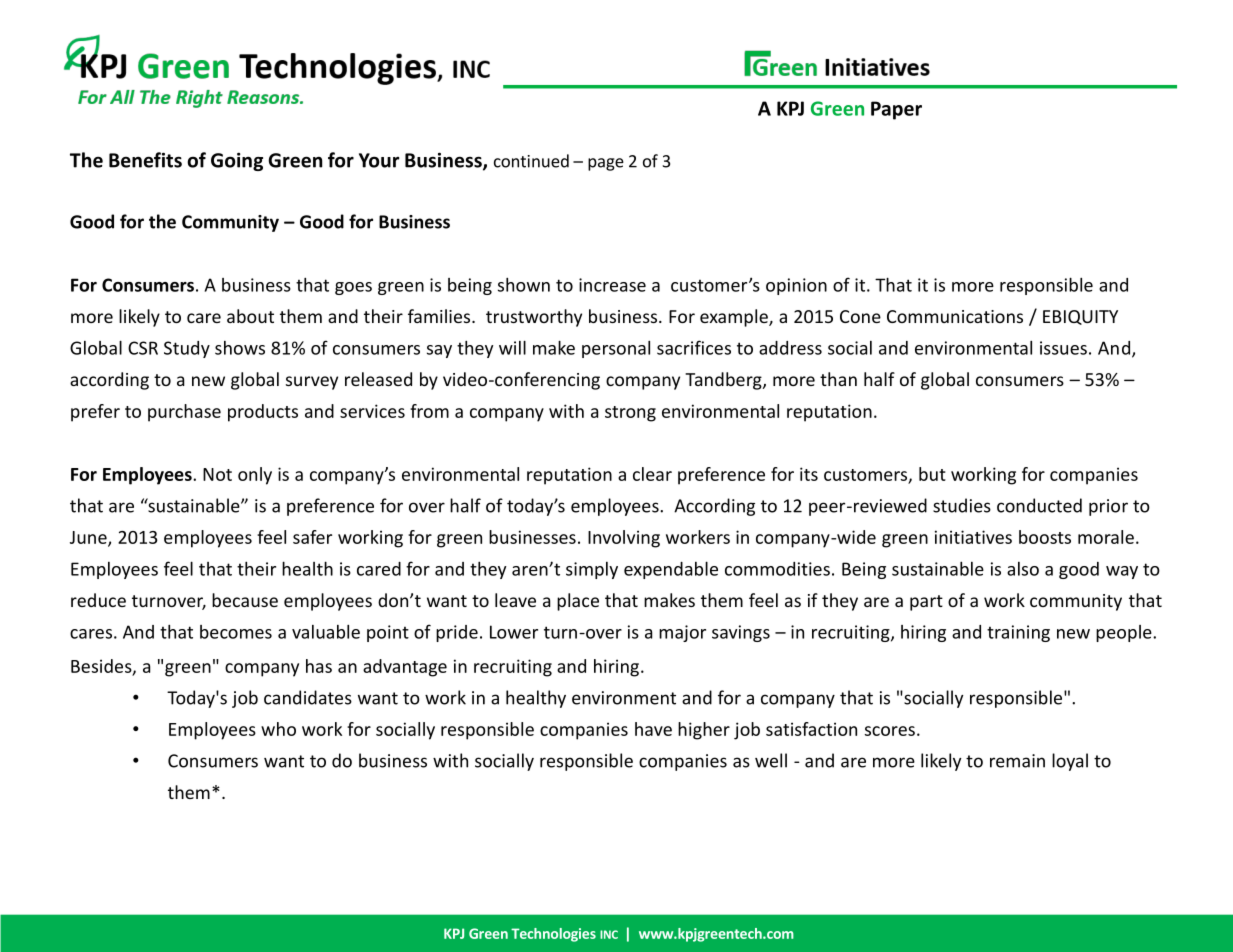 This screenshot has width=1233, height=952. I want to click on Communications, so click(955, 316).
